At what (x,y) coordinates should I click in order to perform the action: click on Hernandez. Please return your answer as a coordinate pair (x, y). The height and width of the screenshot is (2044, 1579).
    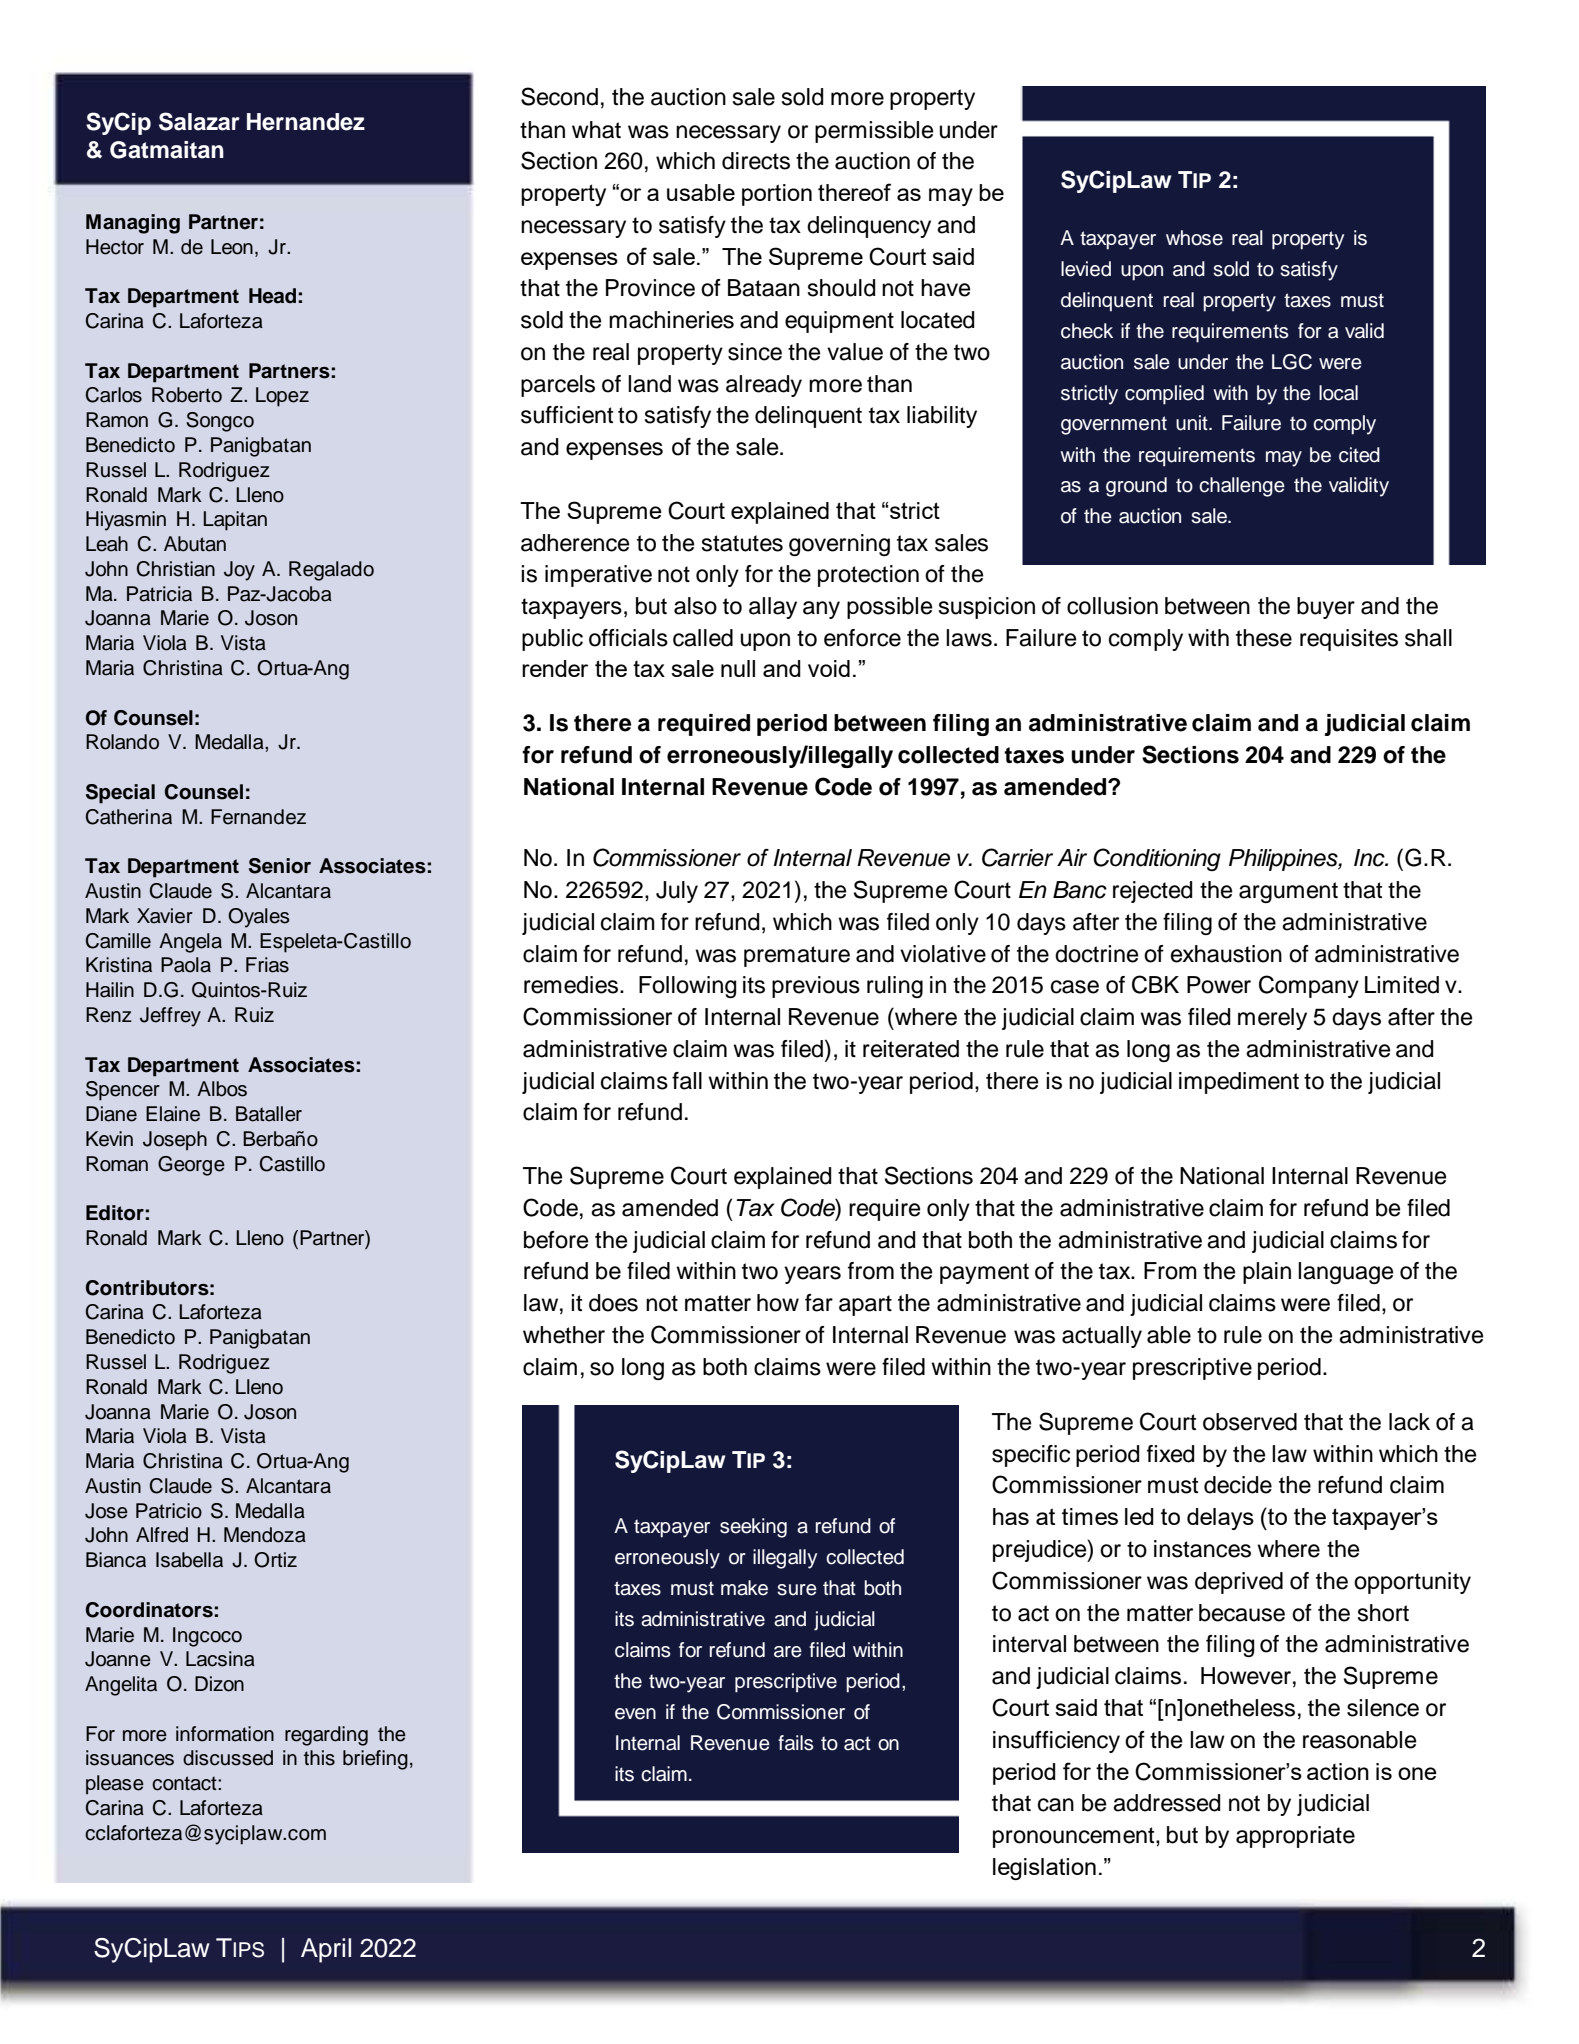
    Looking at the image, I should click on (306, 122).
